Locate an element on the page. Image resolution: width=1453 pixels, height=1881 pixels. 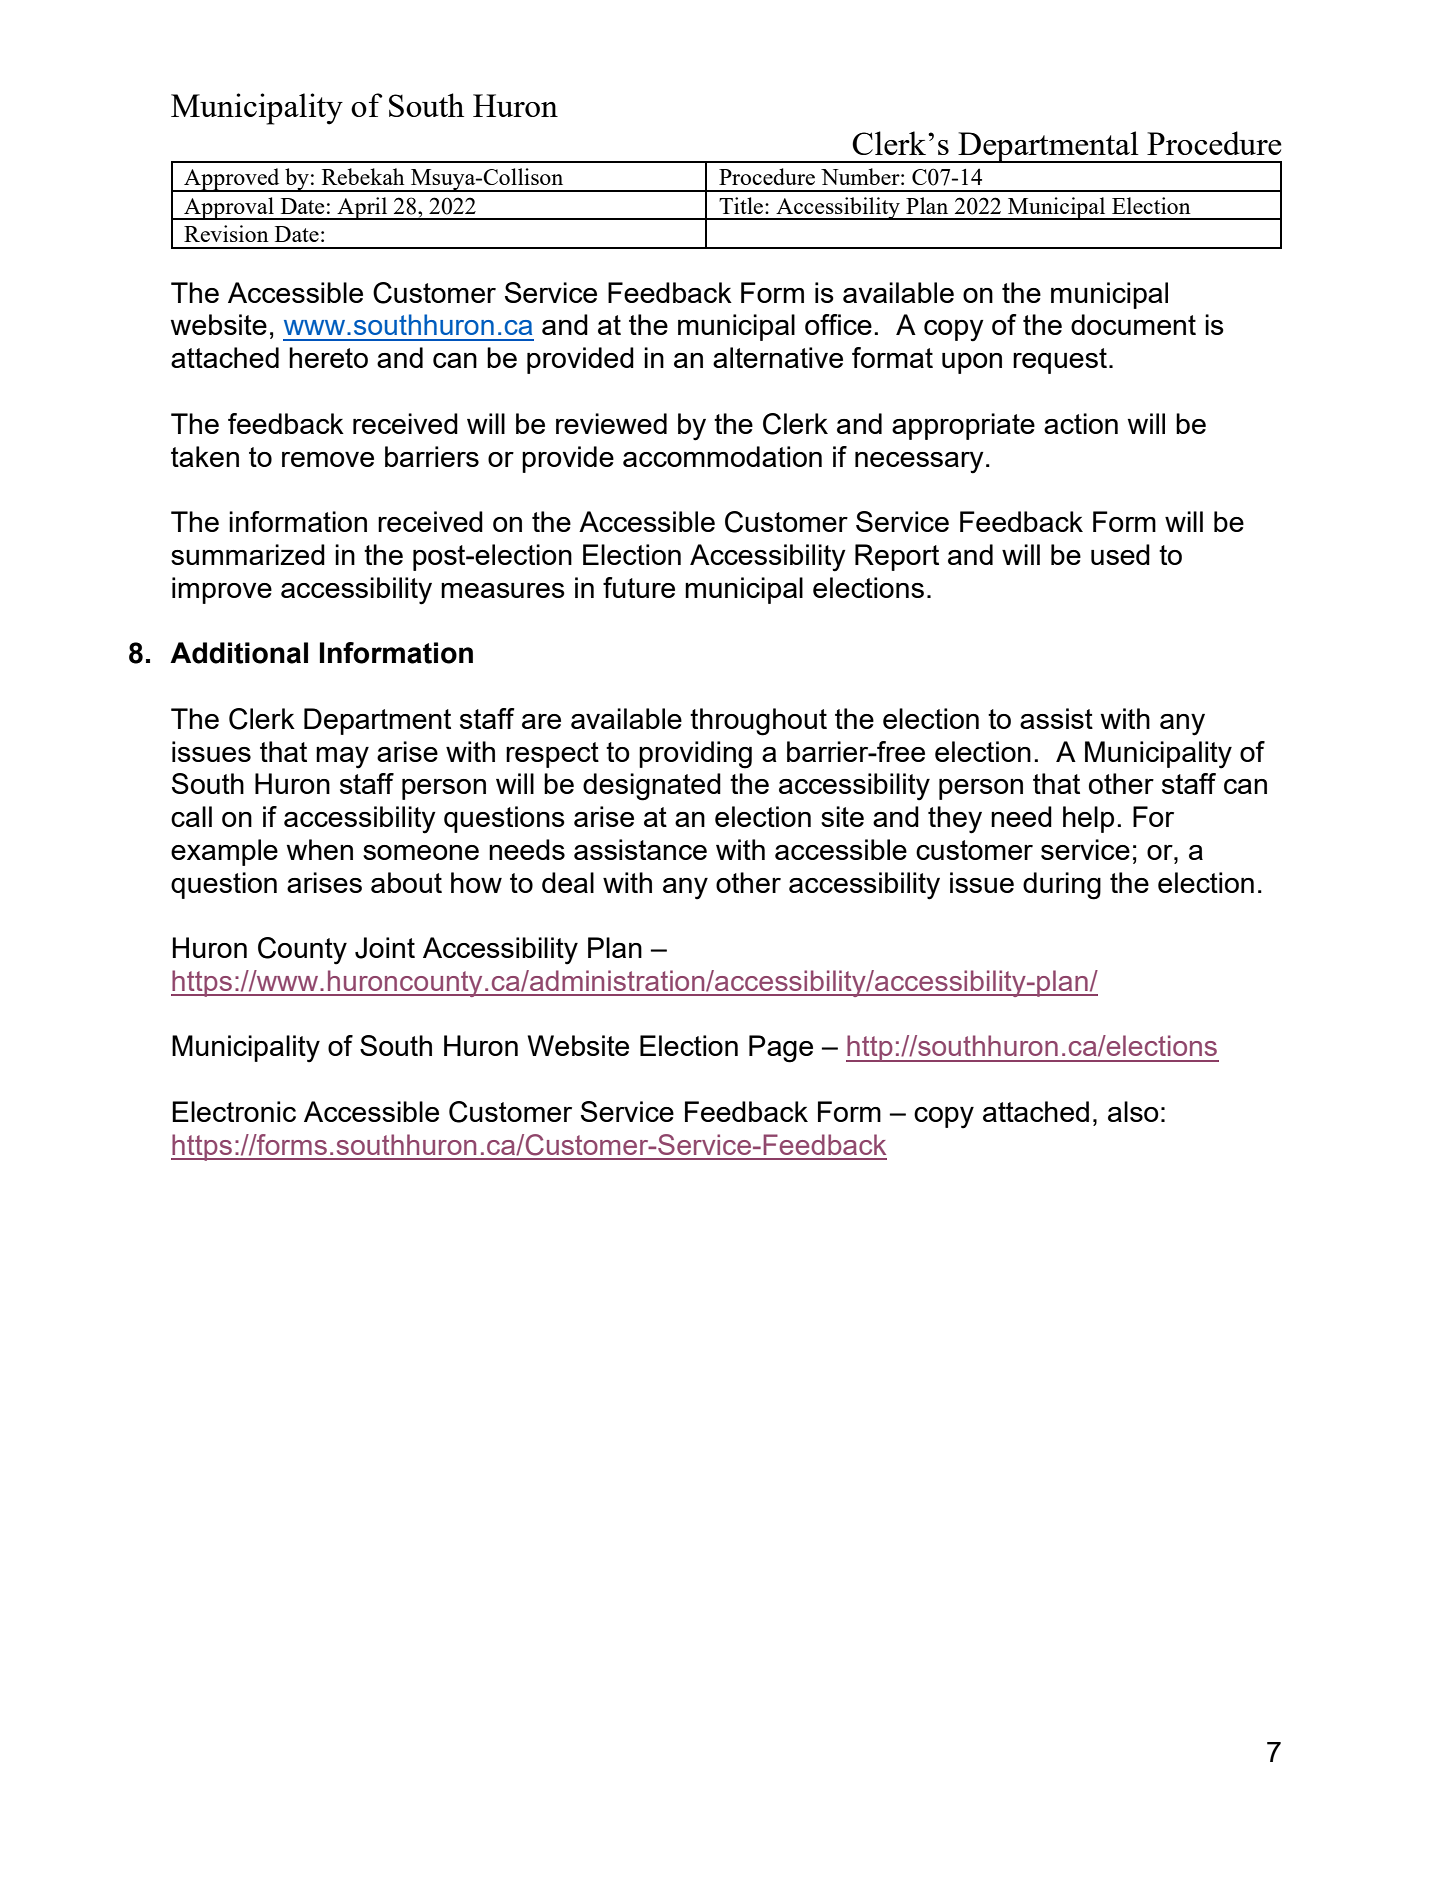
Title is located at coordinates (742, 205).
